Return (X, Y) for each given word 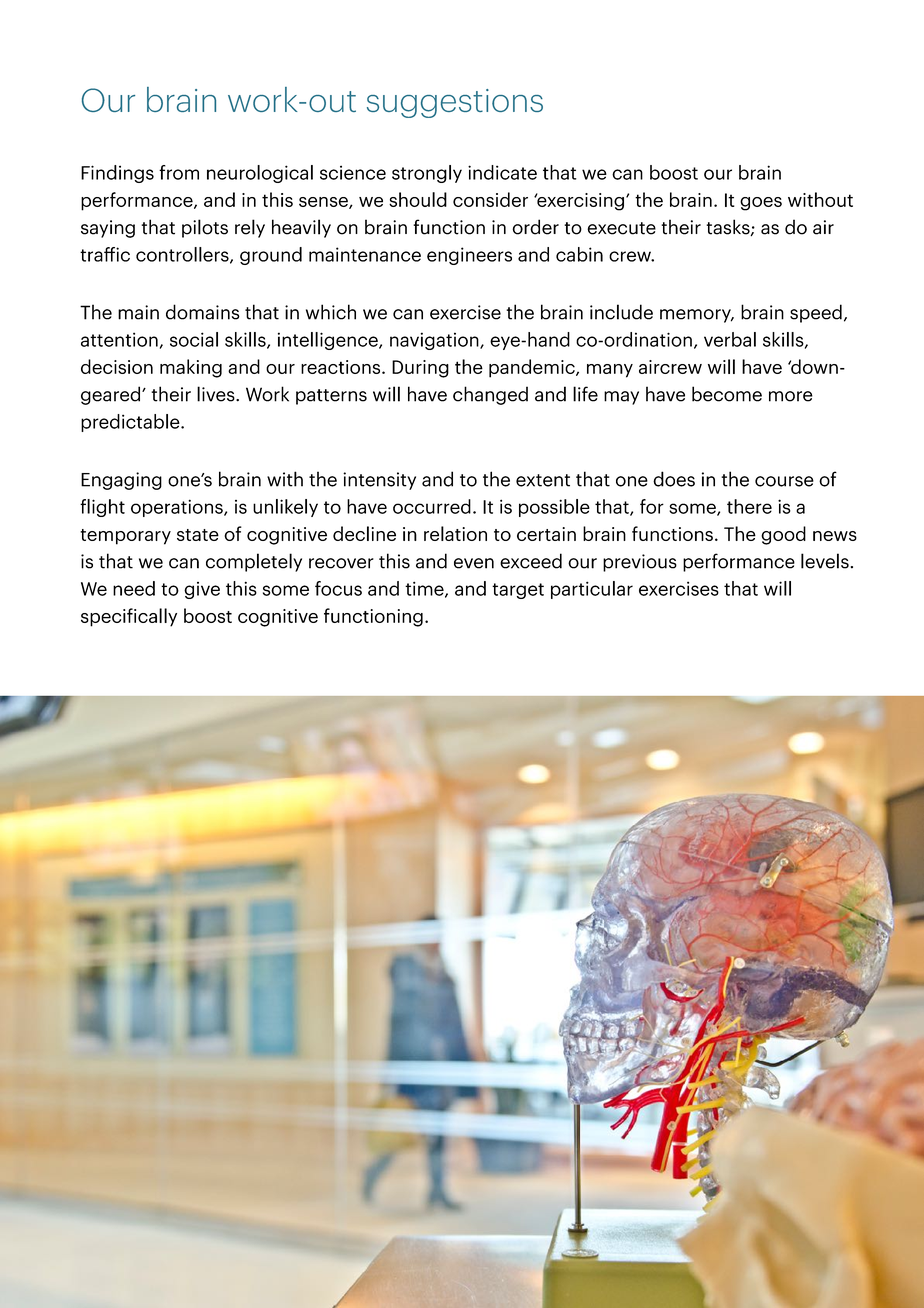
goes (761, 204)
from (179, 172)
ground (271, 256)
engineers (469, 256)
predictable (131, 423)
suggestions (455, 103)
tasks (729, 227)
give (202, 590)
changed (490, 395)
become (727, 394)
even (474, 563)
